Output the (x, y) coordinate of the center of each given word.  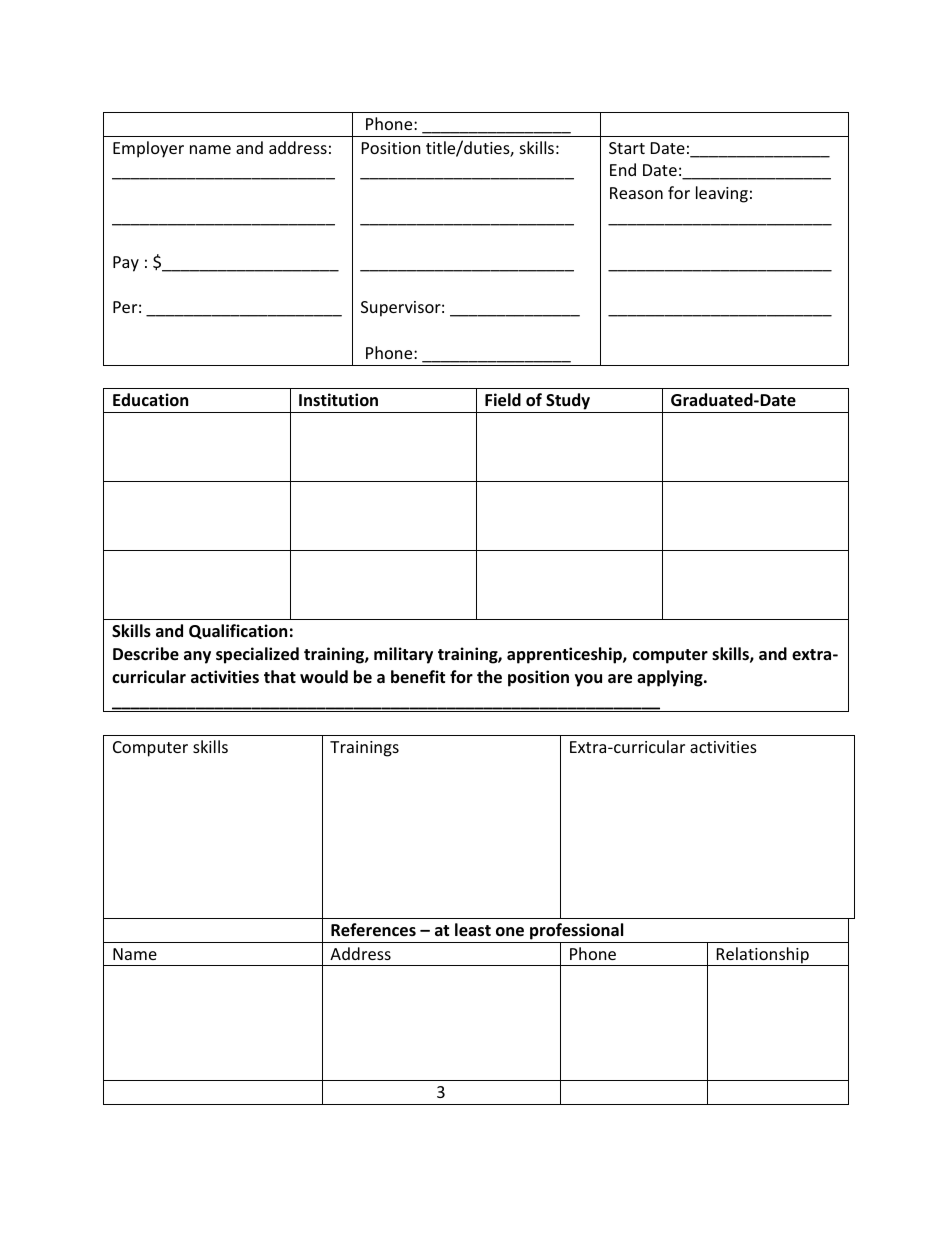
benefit (418, 677)
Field (503, 400)
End (623, 169)
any (197, 657)
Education (150, 400)
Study (568, 403)
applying (671, 678)
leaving (722, 194)
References (373, 930)
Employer (148, 149)
